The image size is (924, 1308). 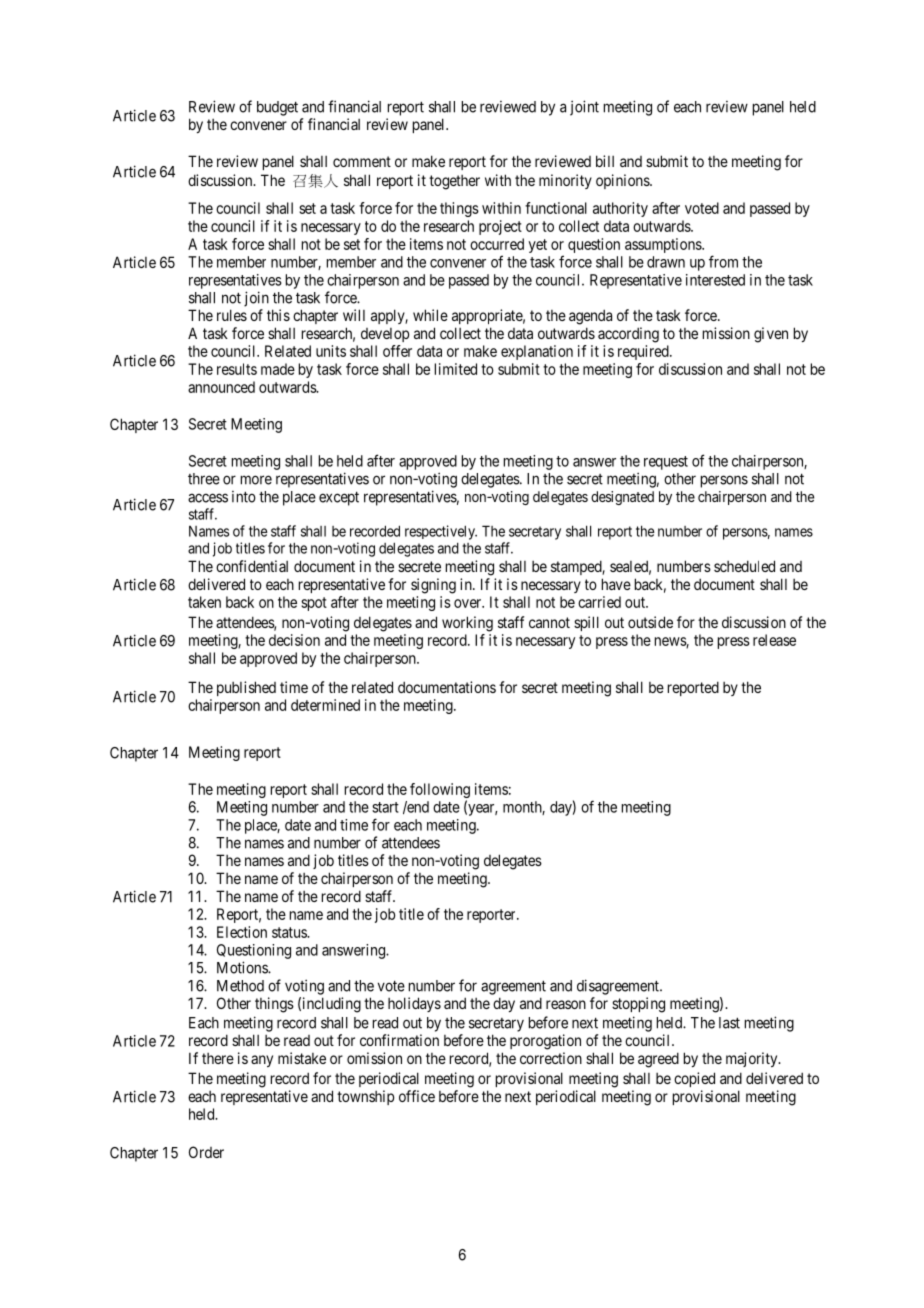 I want to click on copied, so click(x=694, y=1079).
